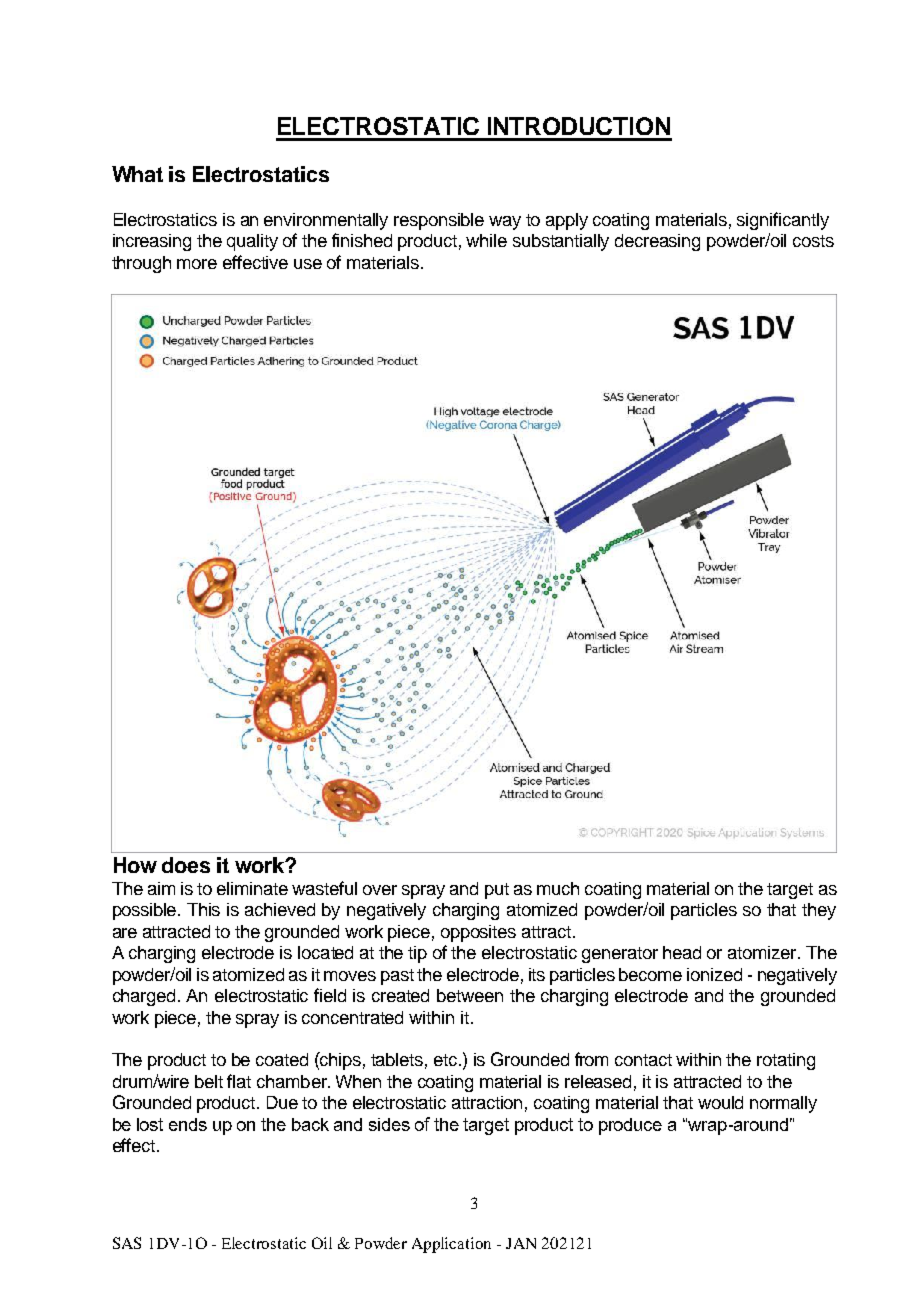  What do you see at coordinates (486, 240) in the screenshot?
I see `while` at bounding box center [486, 240].
